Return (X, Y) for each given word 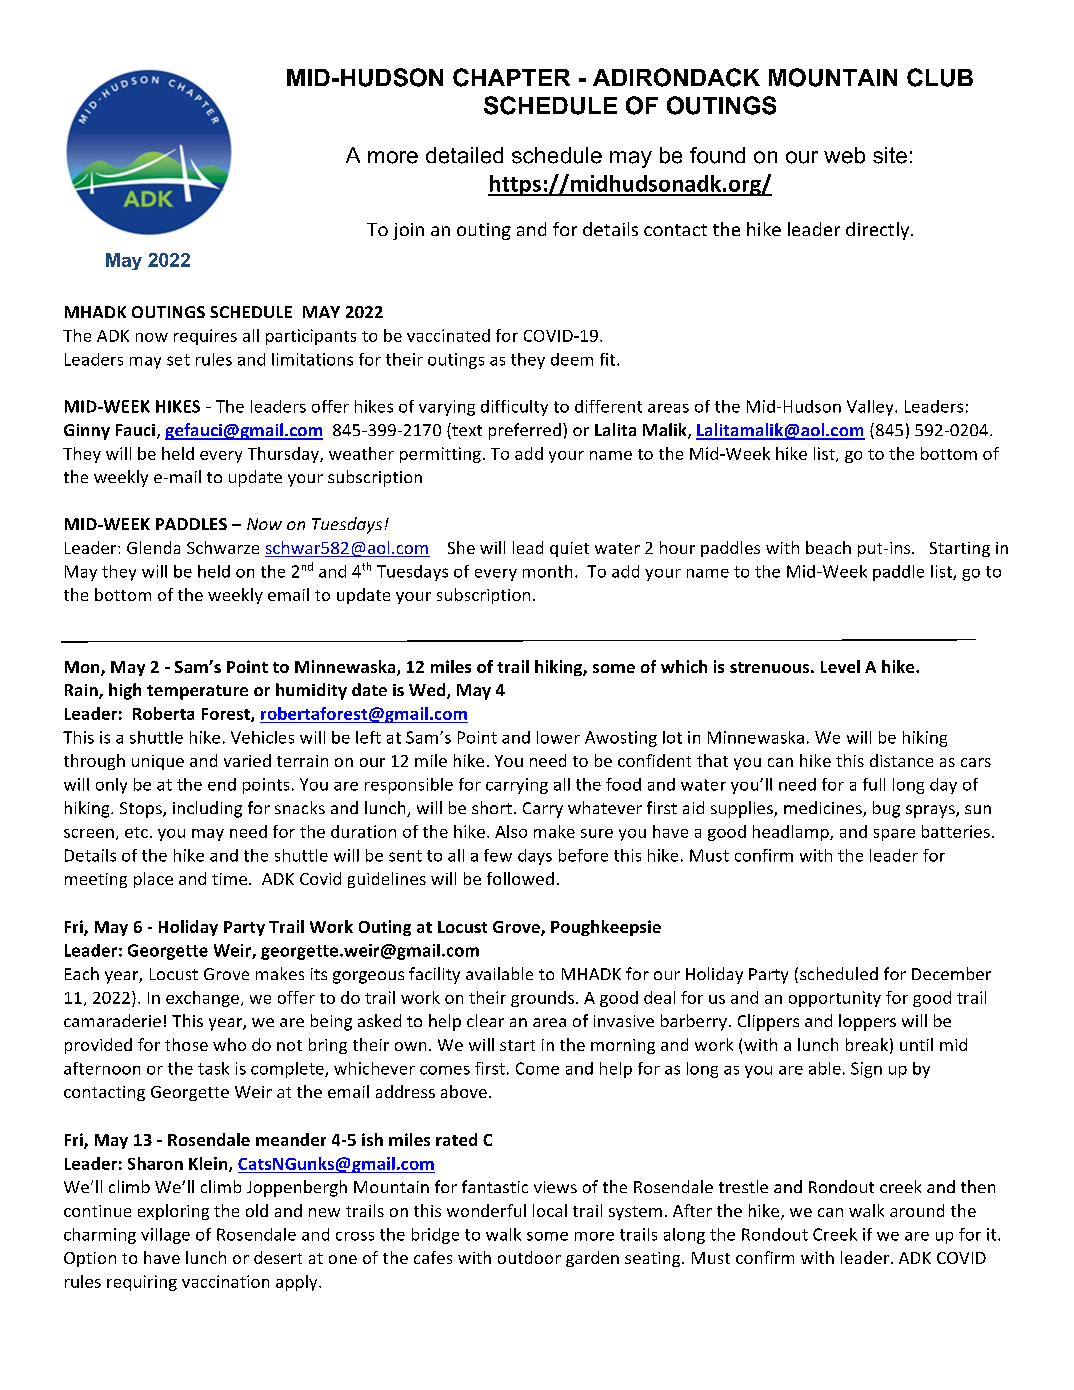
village (165, 1236)
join (408, 231)
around (917, 1210)
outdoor (529, 1257)
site (890, 155)
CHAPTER (511, 77)
